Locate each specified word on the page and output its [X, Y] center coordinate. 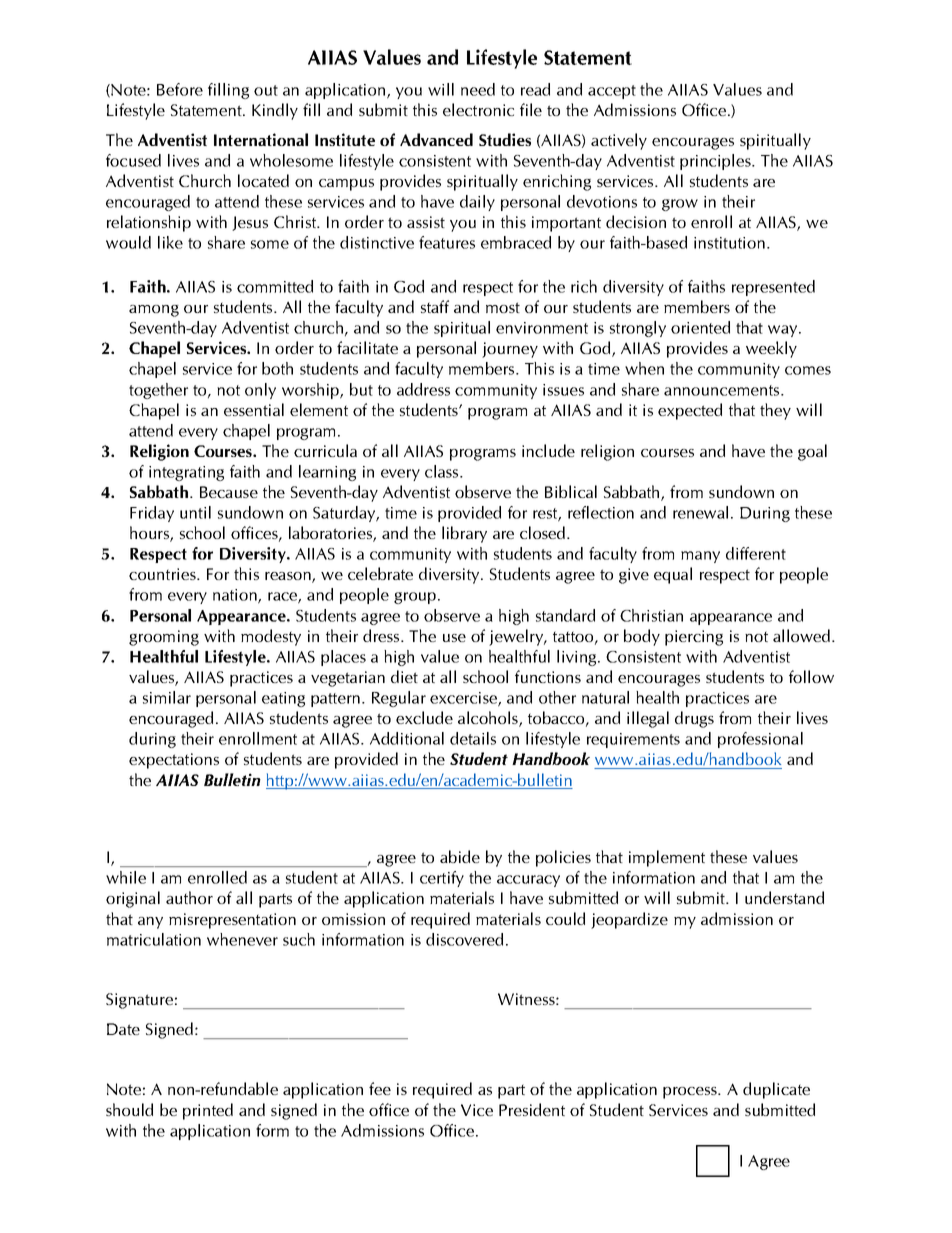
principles [716, 162]
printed [208, 1111]
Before [180, 89]
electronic [478, 109]
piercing [694, 638]
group [416, 598]
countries [163, 574]
